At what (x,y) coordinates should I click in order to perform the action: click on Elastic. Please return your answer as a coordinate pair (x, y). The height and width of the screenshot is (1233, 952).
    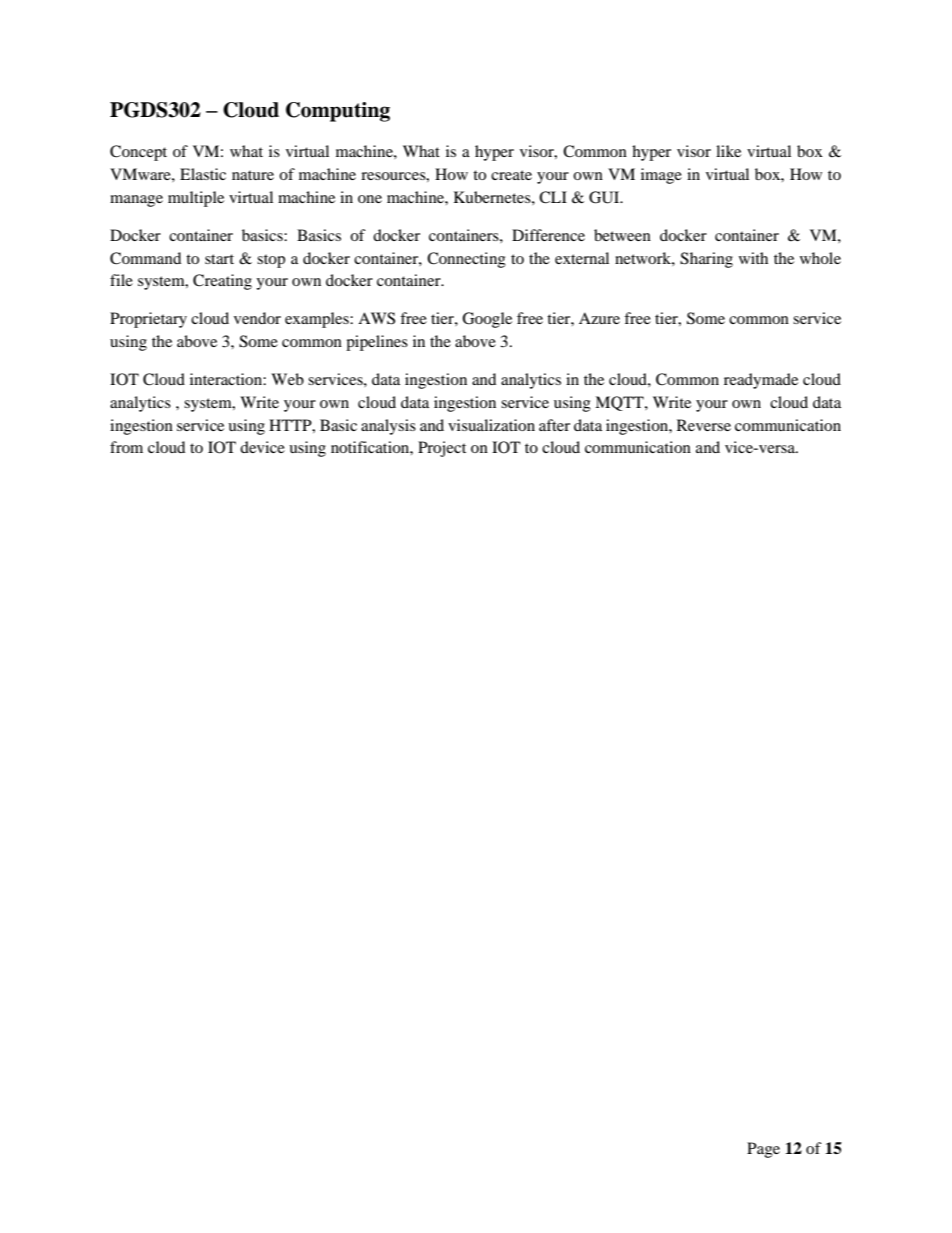
    Looking at the image, I should click on (203, 174).
